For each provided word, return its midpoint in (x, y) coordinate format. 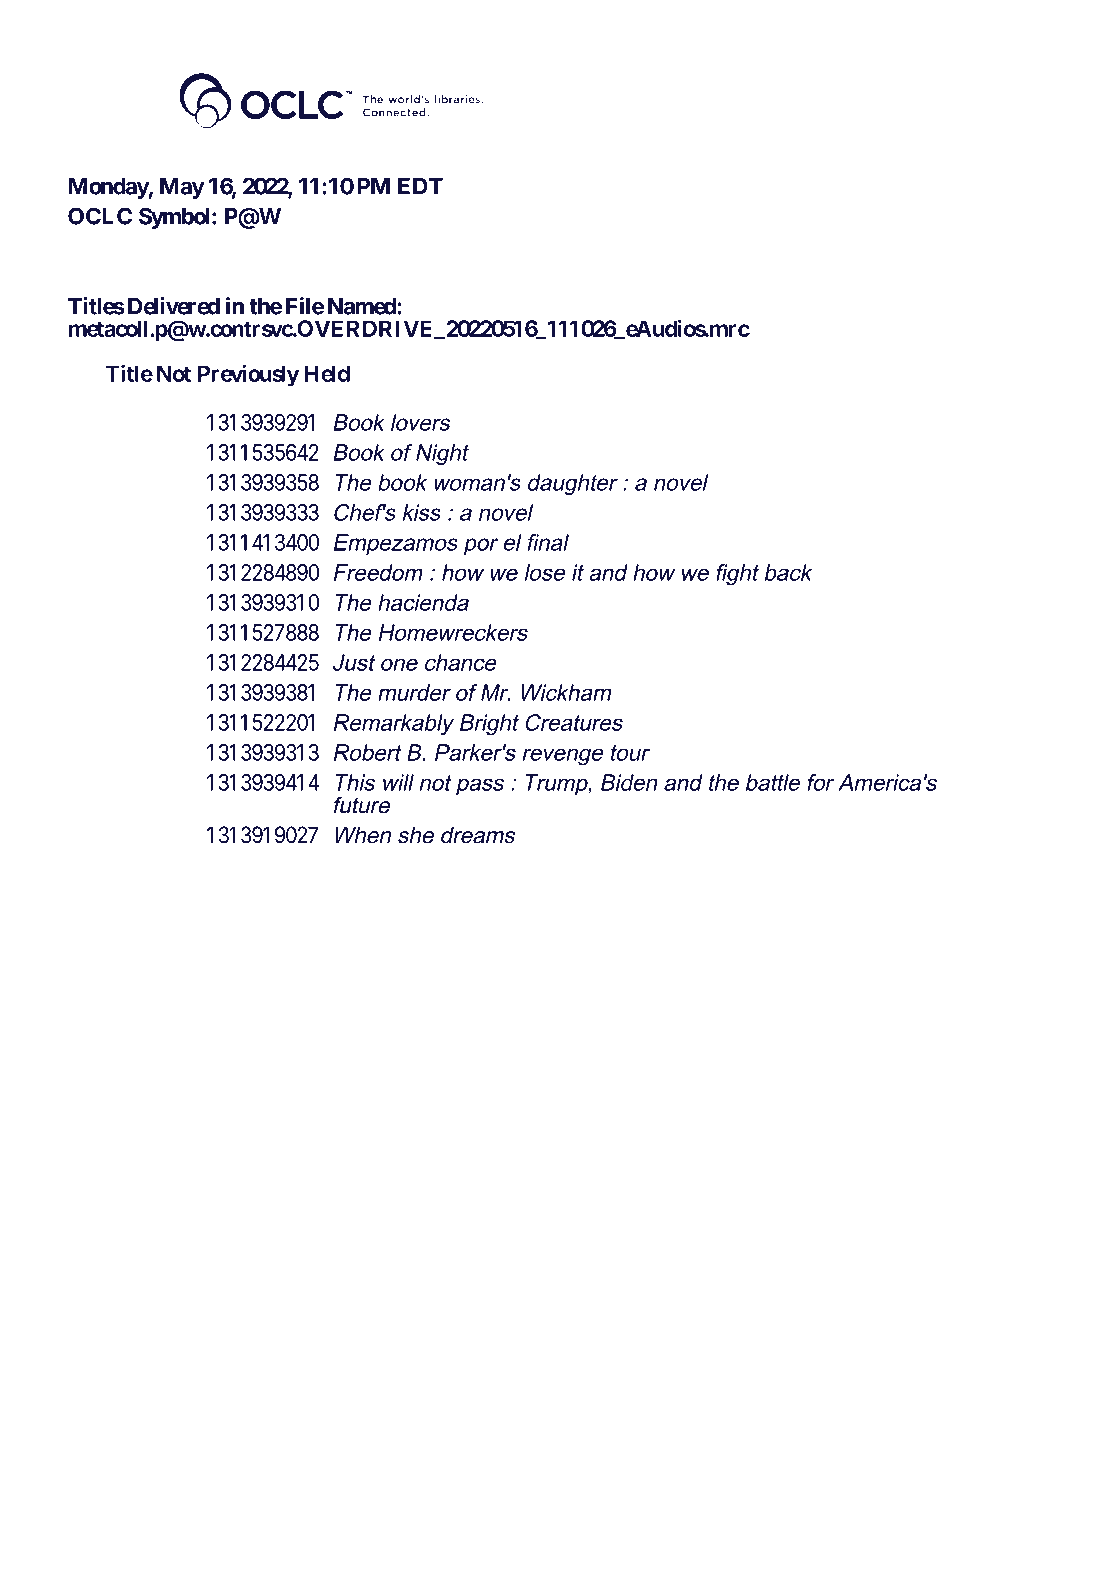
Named (363, 306)
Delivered (174, 306)
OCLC (100, 216)
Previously (248, 375)
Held (327, 373)
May (182, 188)
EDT (420, 186)
